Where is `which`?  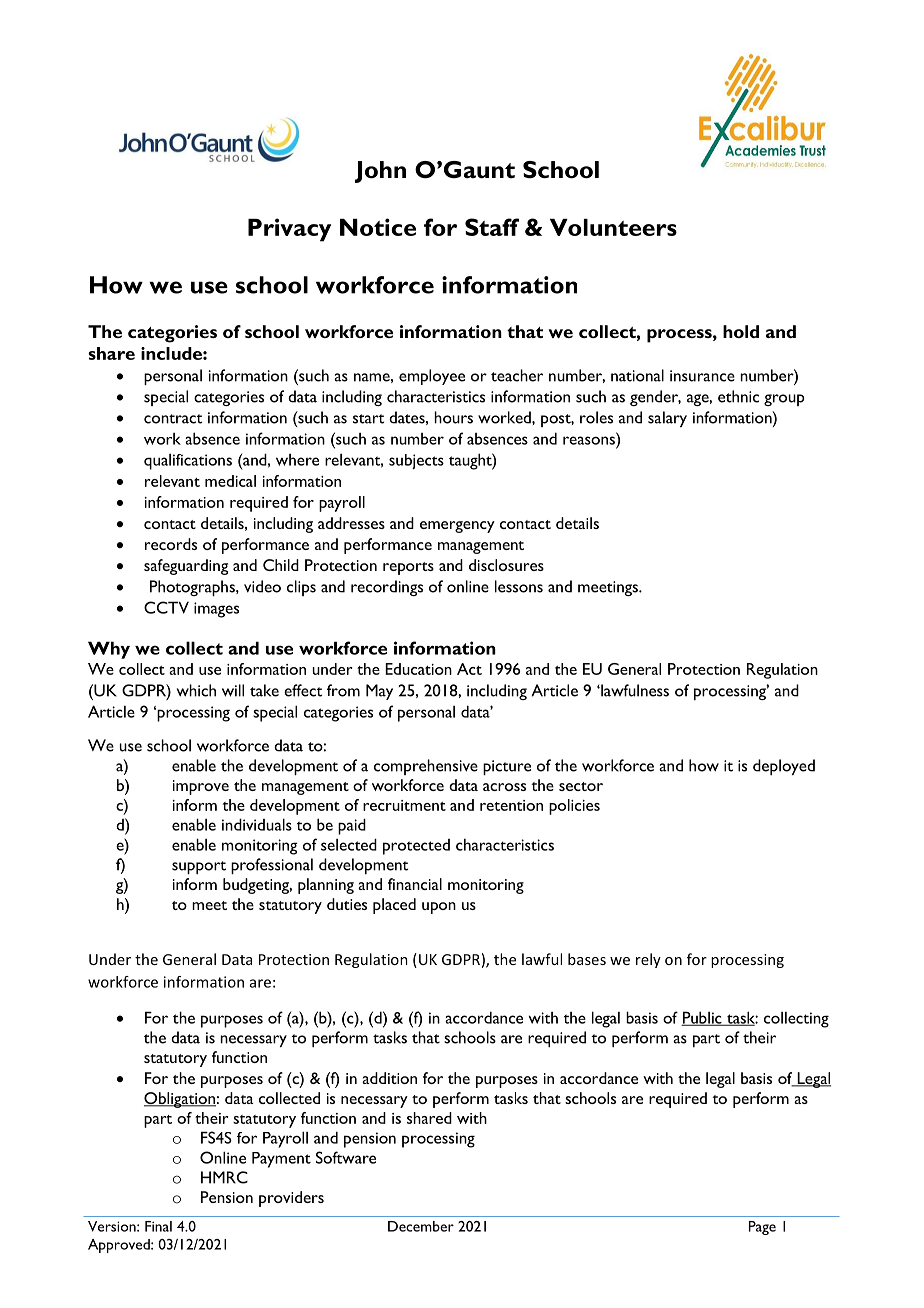 which is located at coordinates (196, 690).
